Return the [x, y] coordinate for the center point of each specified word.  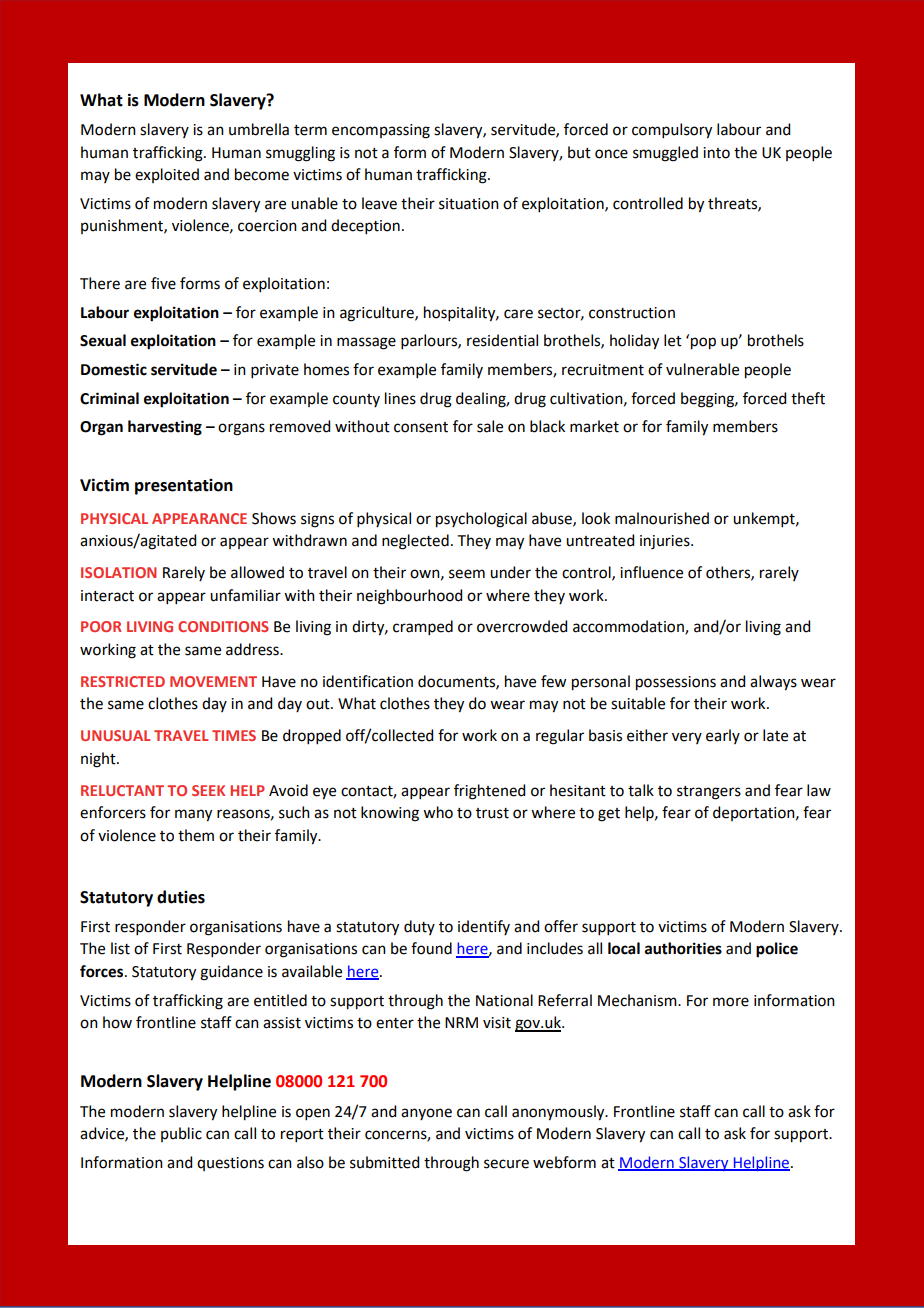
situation [469, 204]
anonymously [559, 1113]
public [181, 1134]
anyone [426, 1114]
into [716, 153]
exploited [167, 175]
